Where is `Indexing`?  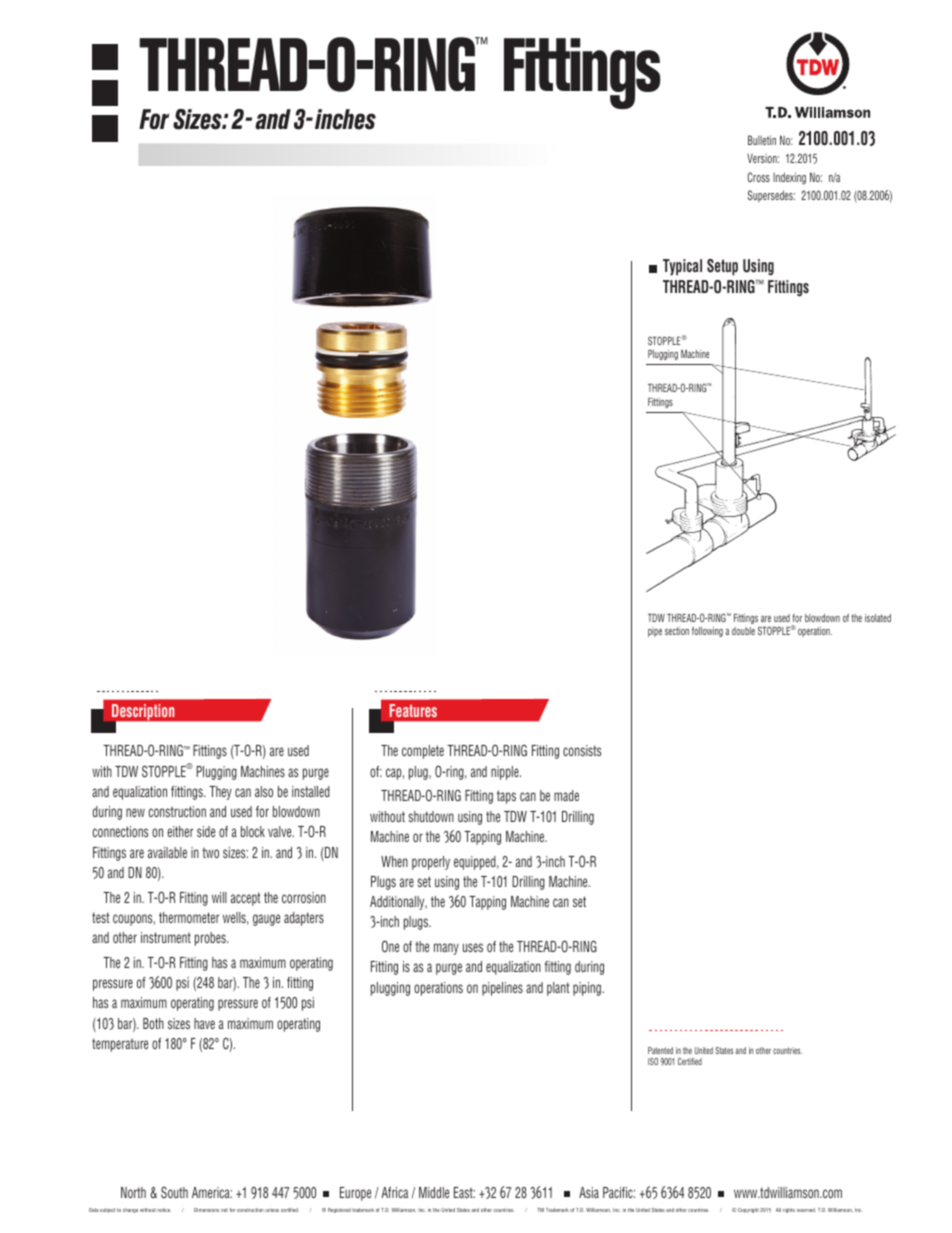 Indexing is located at coordinates (789, 178).
